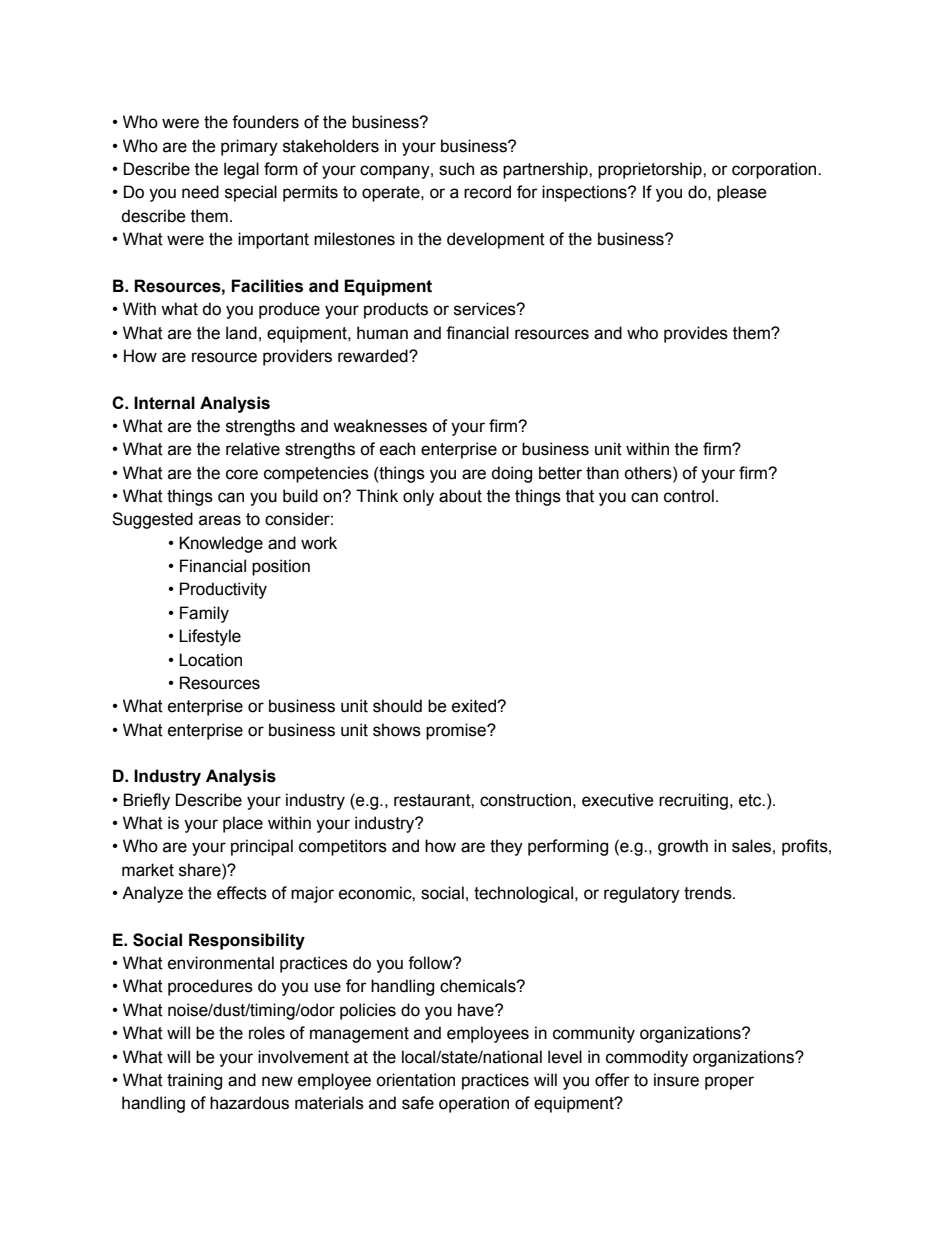 The width and height of the image is (952, 1233). I want to click on trends, so click(709, 893).
